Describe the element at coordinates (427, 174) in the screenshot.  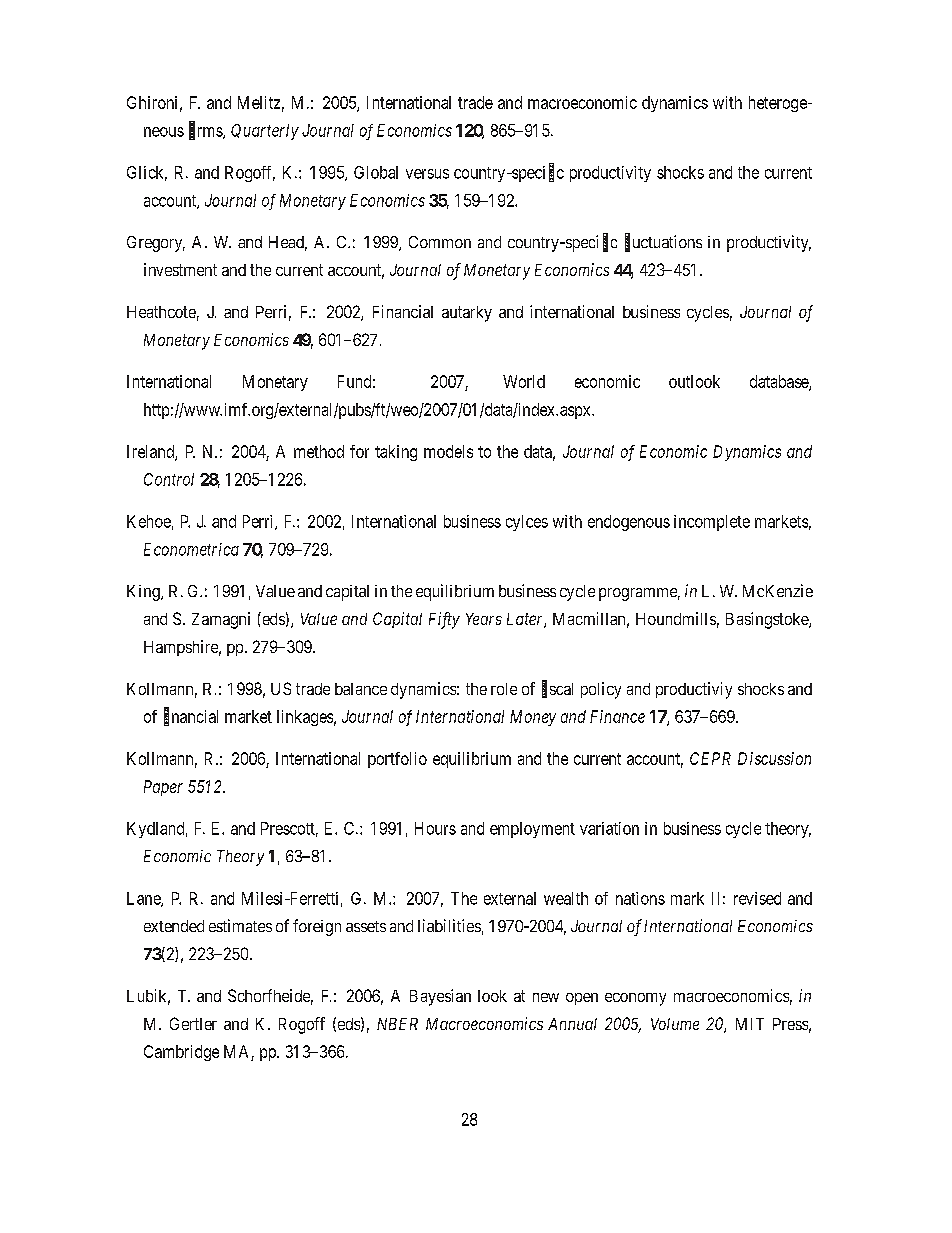
I see `versus` at that location.
